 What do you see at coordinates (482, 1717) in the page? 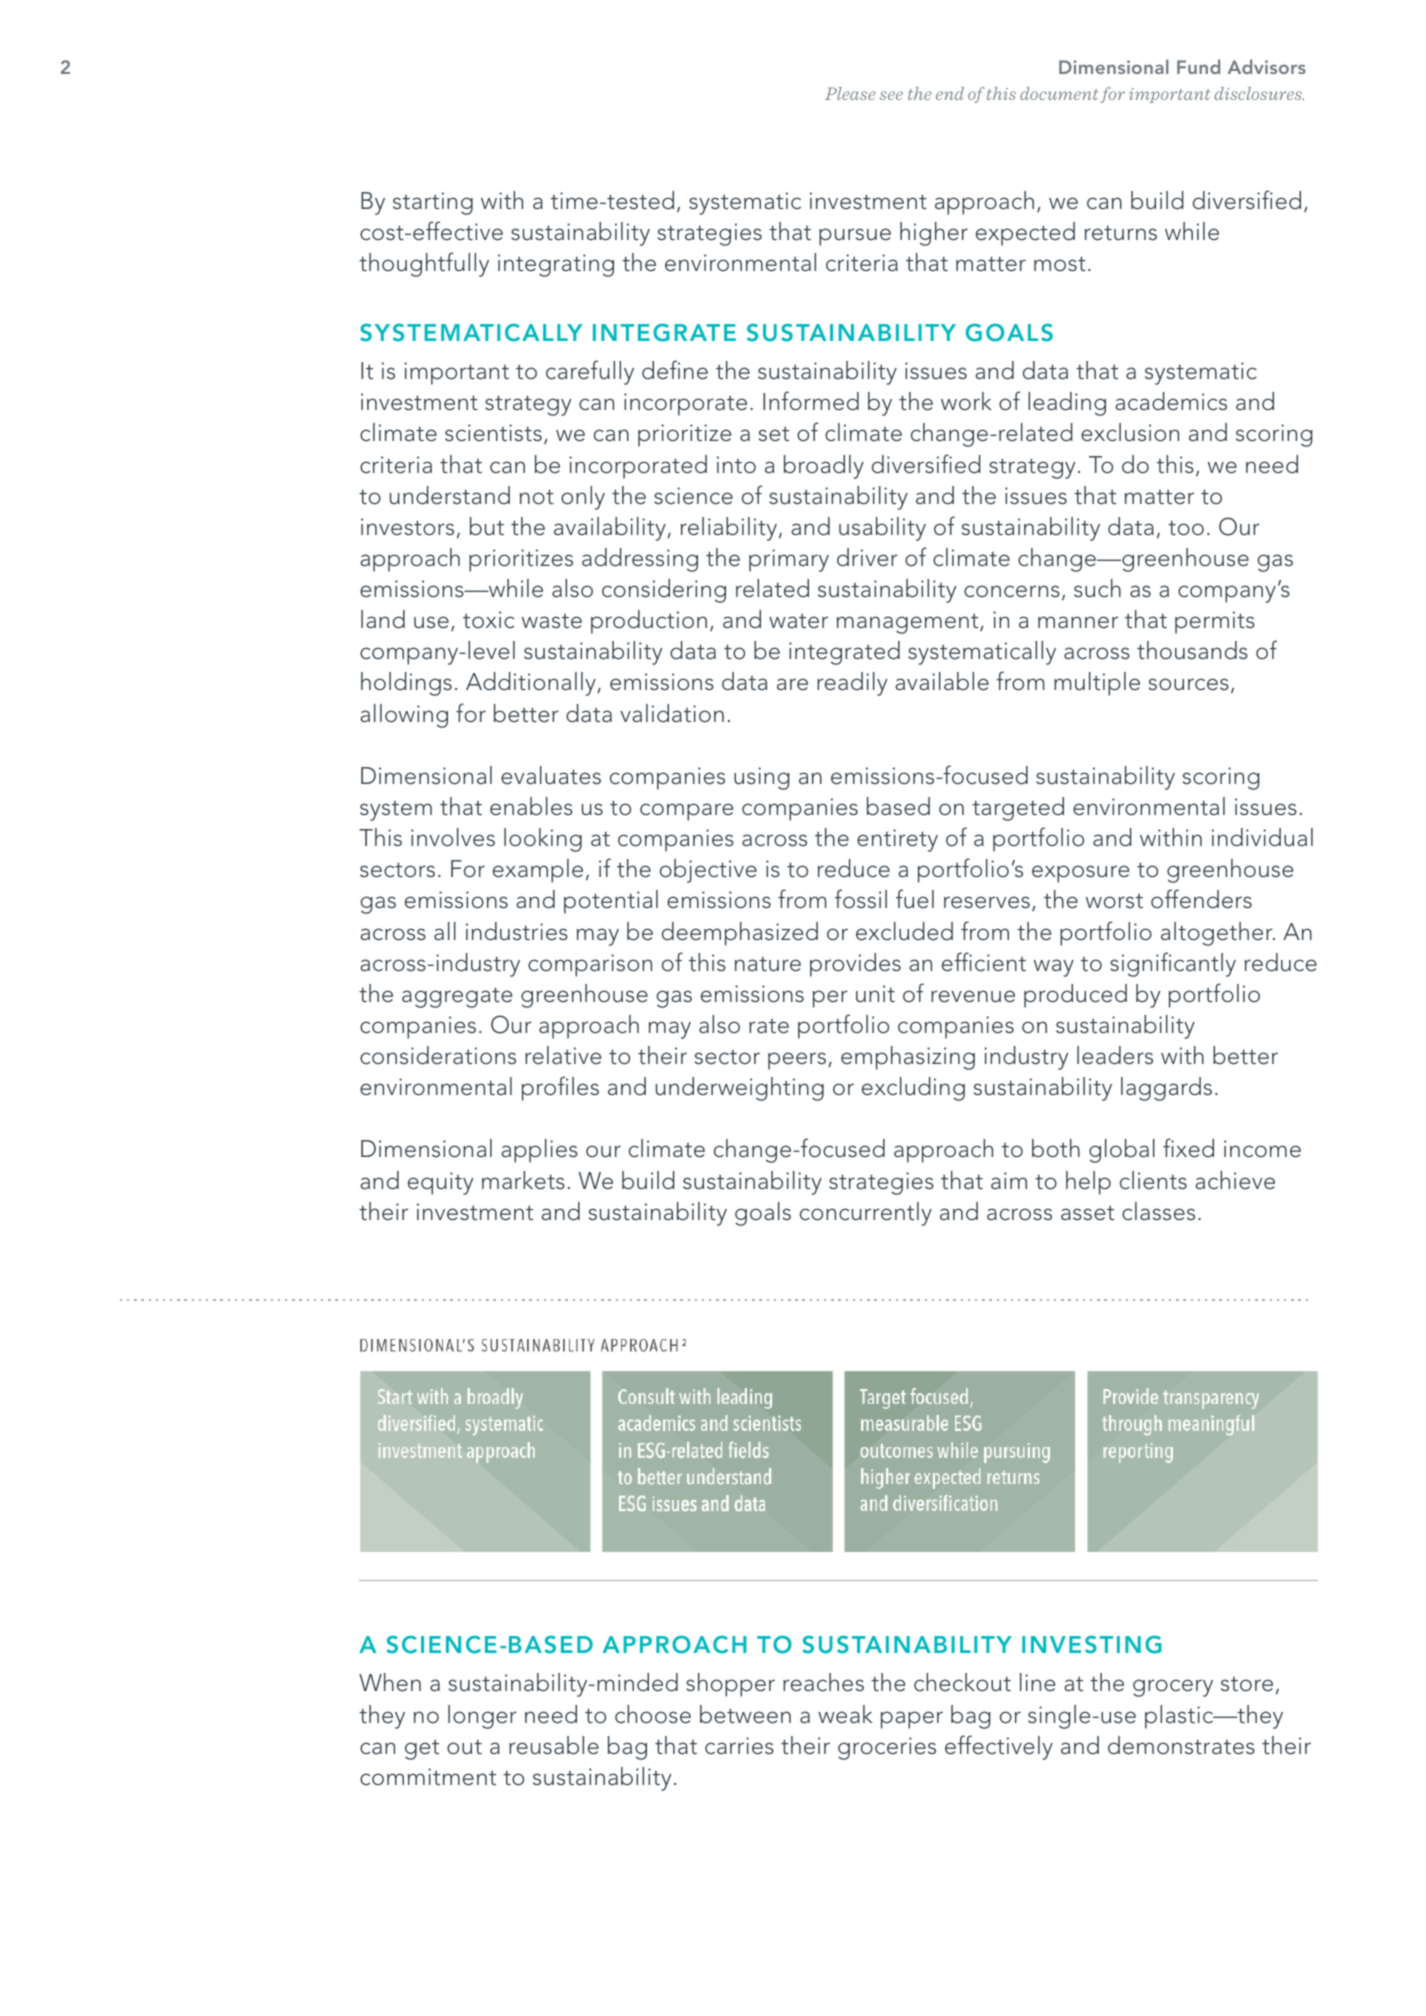
I see `longer` at bounding box center [482, 1717].
